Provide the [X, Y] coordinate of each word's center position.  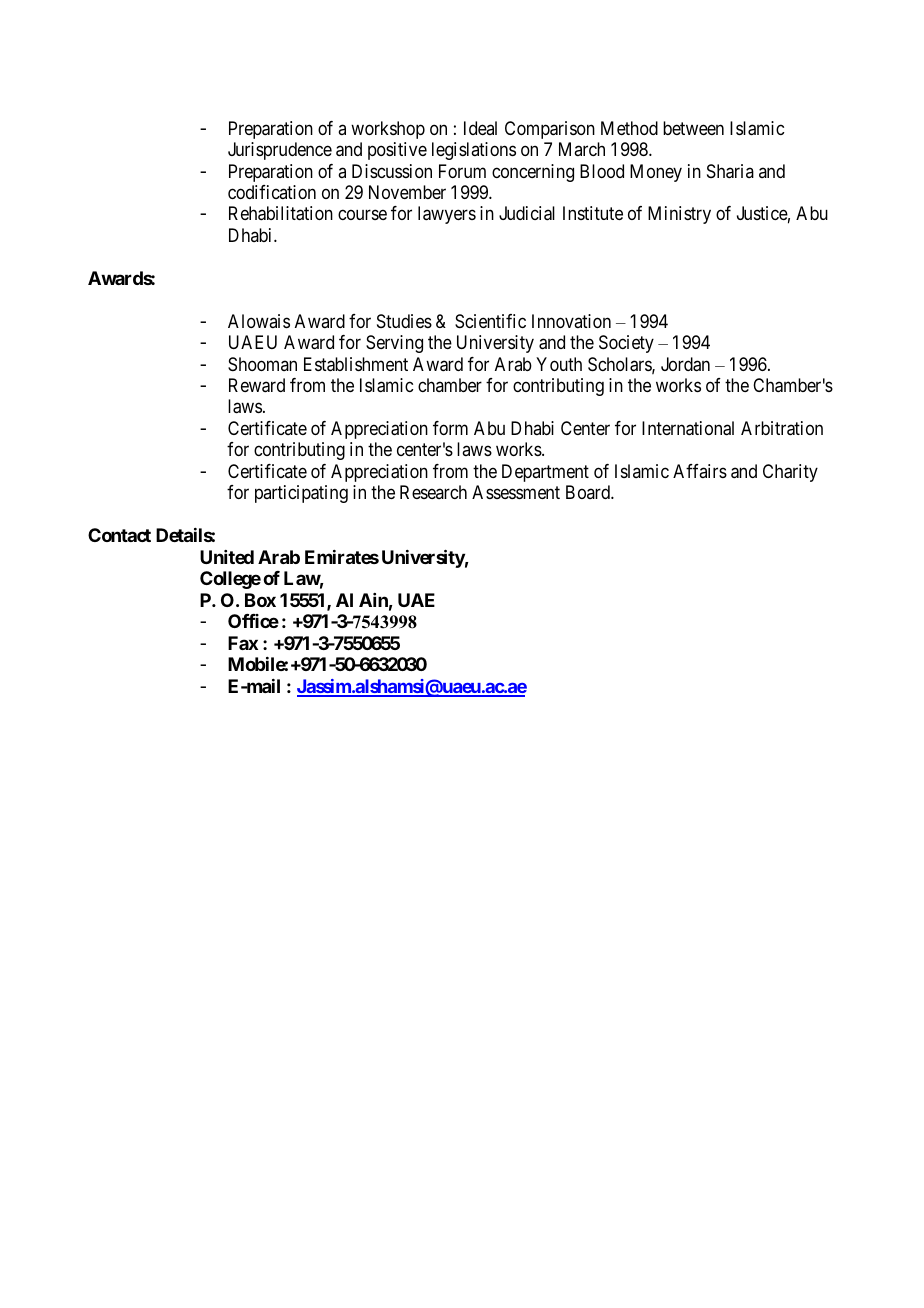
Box [260, 600]
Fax [243, 643]
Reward [257, 385]
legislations [474, 151]
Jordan [685, 364]
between [693, 128]
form [450, 428]
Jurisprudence [280, 151]
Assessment [516, 492]
